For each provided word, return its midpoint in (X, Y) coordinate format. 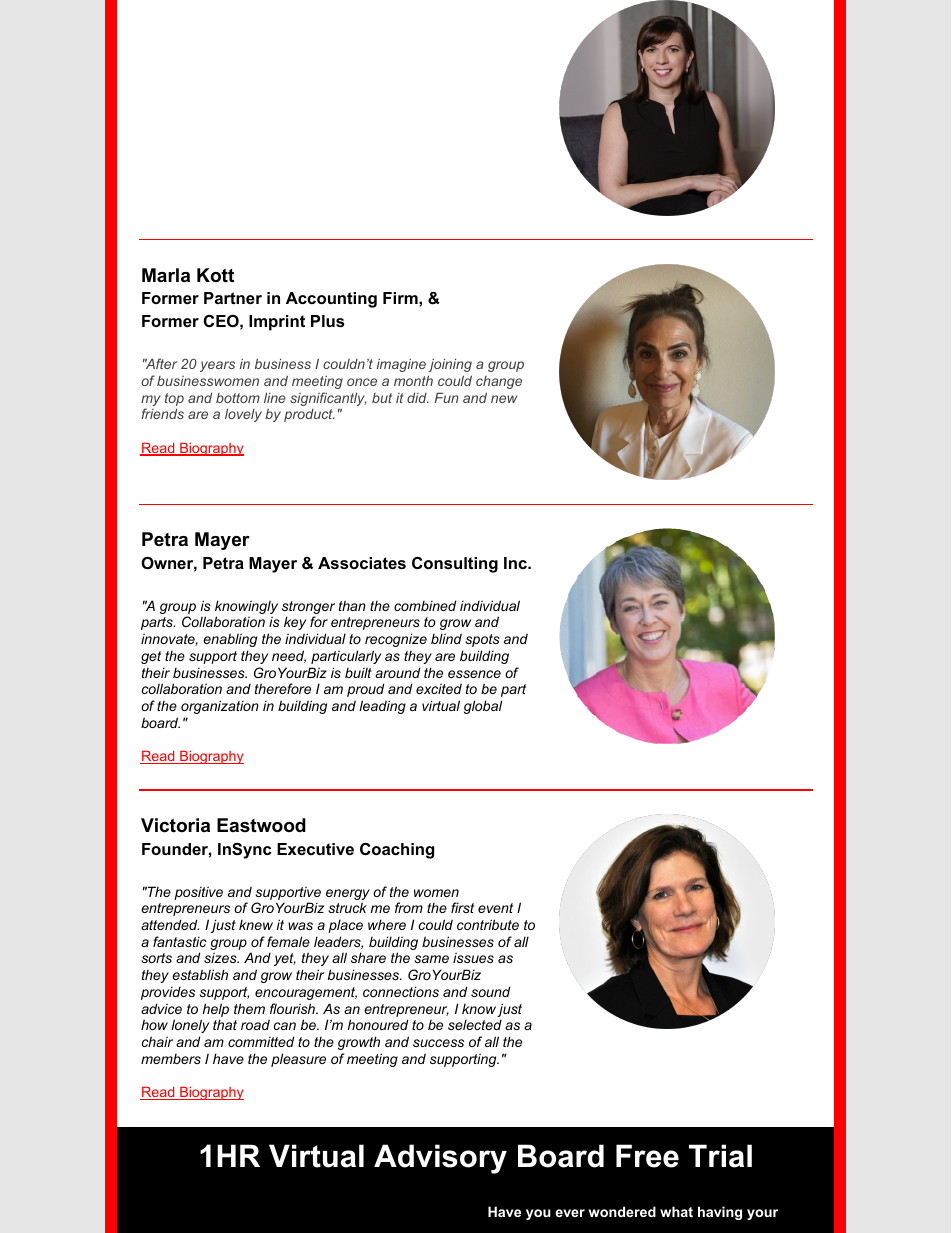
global (483, 707)
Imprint (277, 323)
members (171, 1059)
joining (450, 365)
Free (647, 1156)
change (499, 382)
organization (220, 707)
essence (474, 674)
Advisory (440, 1159)
